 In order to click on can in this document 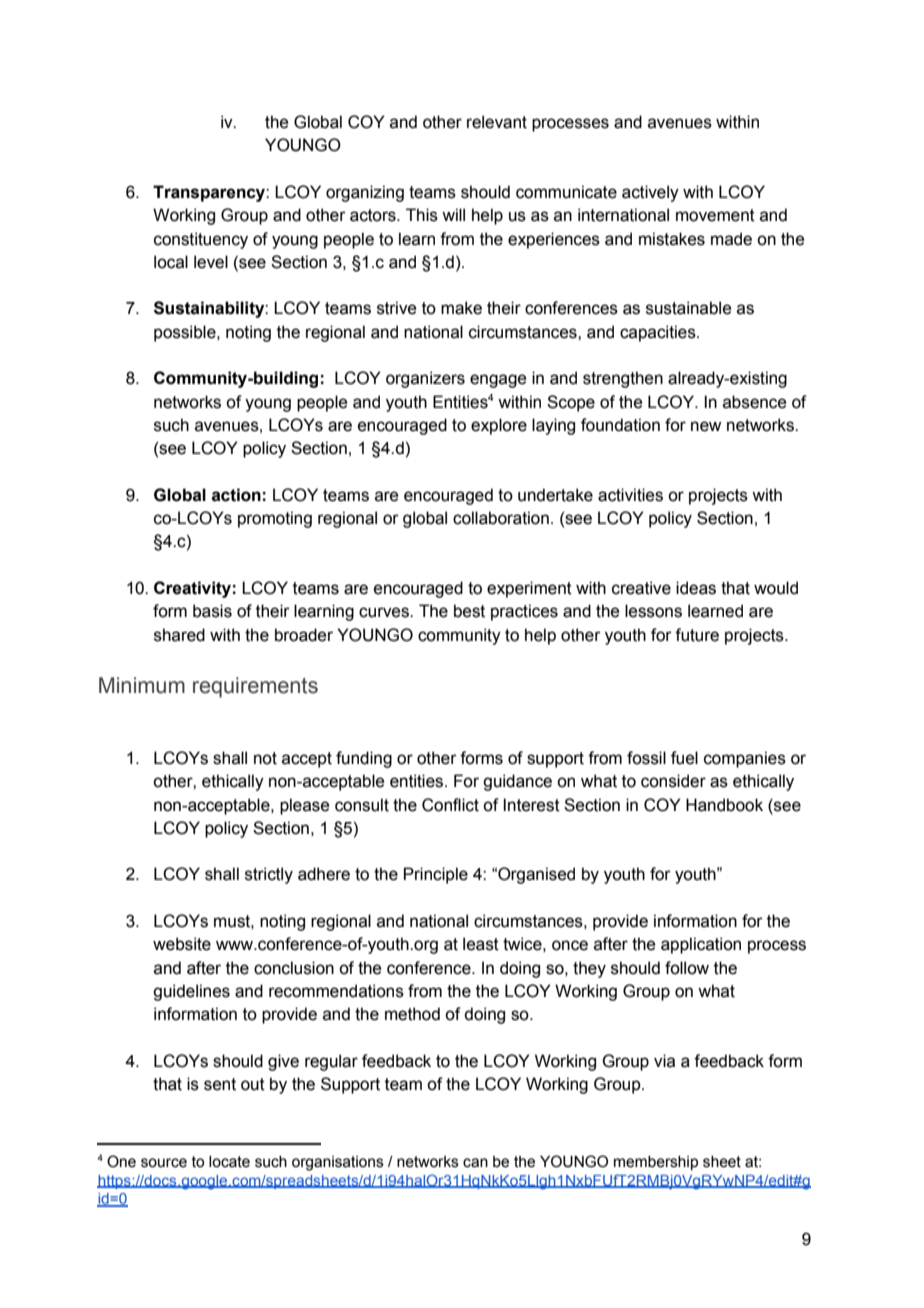, I will do `click(475, 1163)`.
